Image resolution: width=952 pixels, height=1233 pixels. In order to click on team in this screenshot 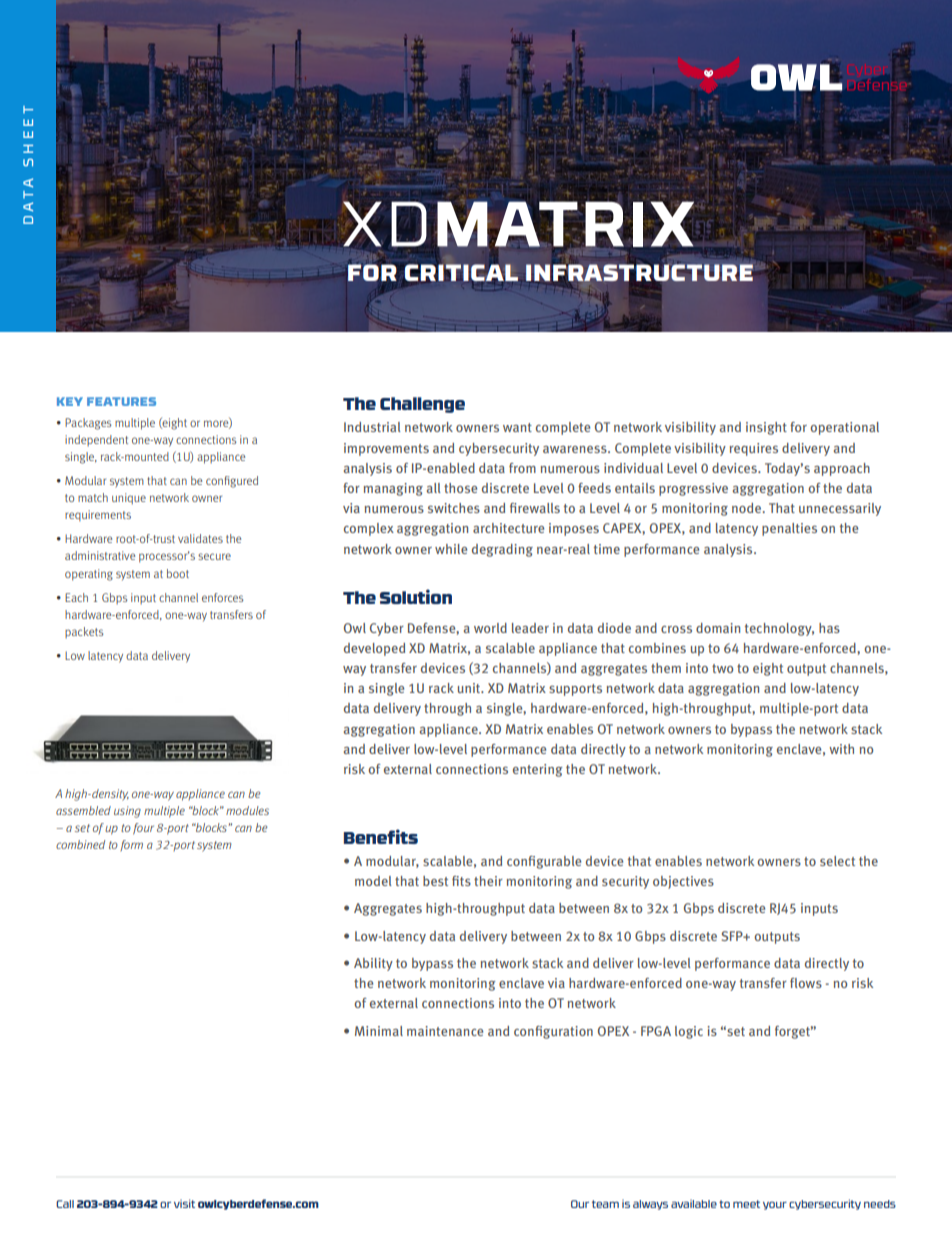, I will do `click(605, 1204)`.
